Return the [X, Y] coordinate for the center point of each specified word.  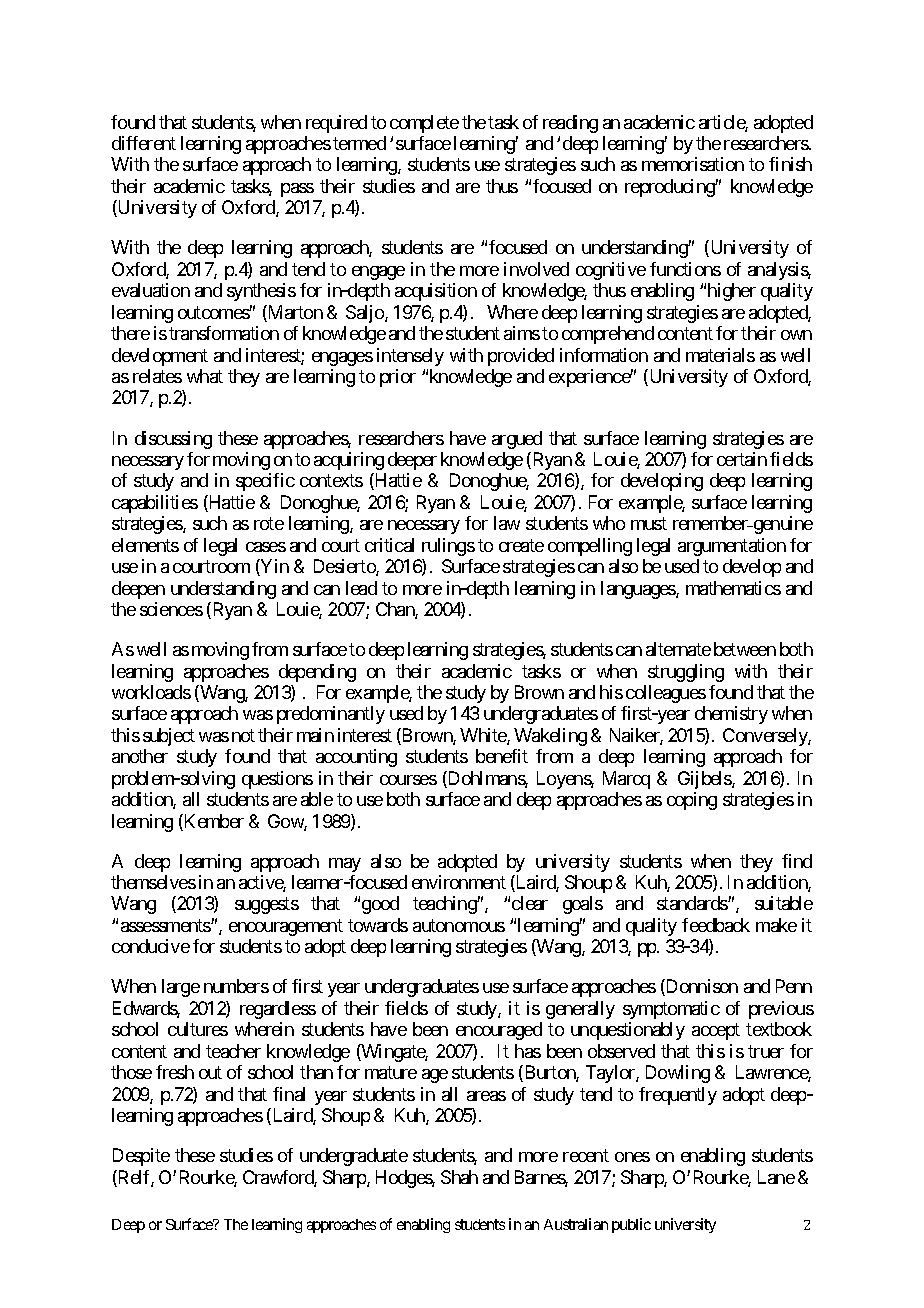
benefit [502, 756]
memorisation [693, 164]
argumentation [732, 547]
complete [424, 124]
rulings [448, 547]
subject [169, 737]
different [144, 143]
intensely [410, 357]
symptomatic [671, 1010]
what [205, 376]
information [604, 355]
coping [692, 801]
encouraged [499, 1031]
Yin [274, 567]
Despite [141, 1157]
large [181, 988]
